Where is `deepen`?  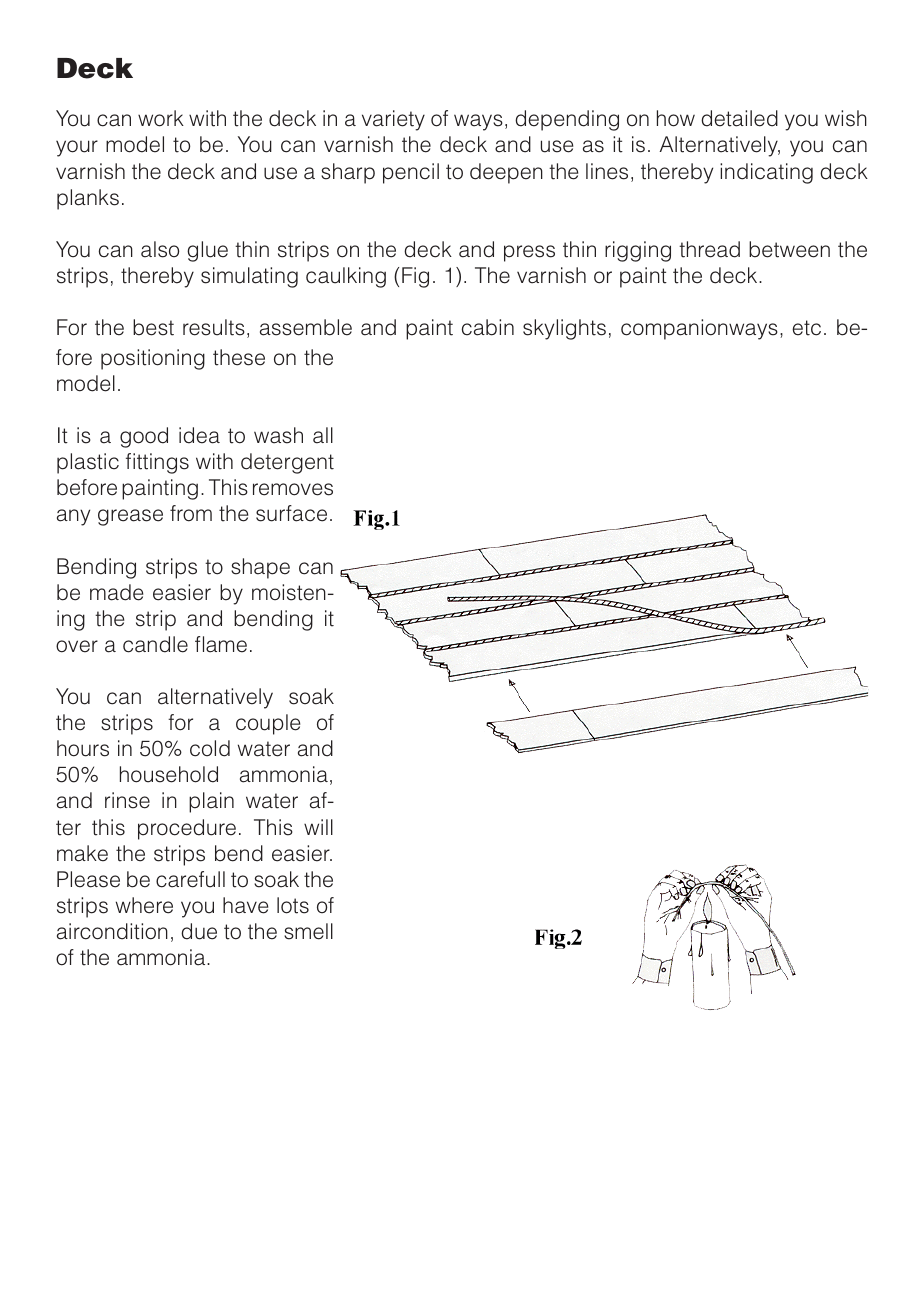
deepen is located at coordinates (506, 173).
